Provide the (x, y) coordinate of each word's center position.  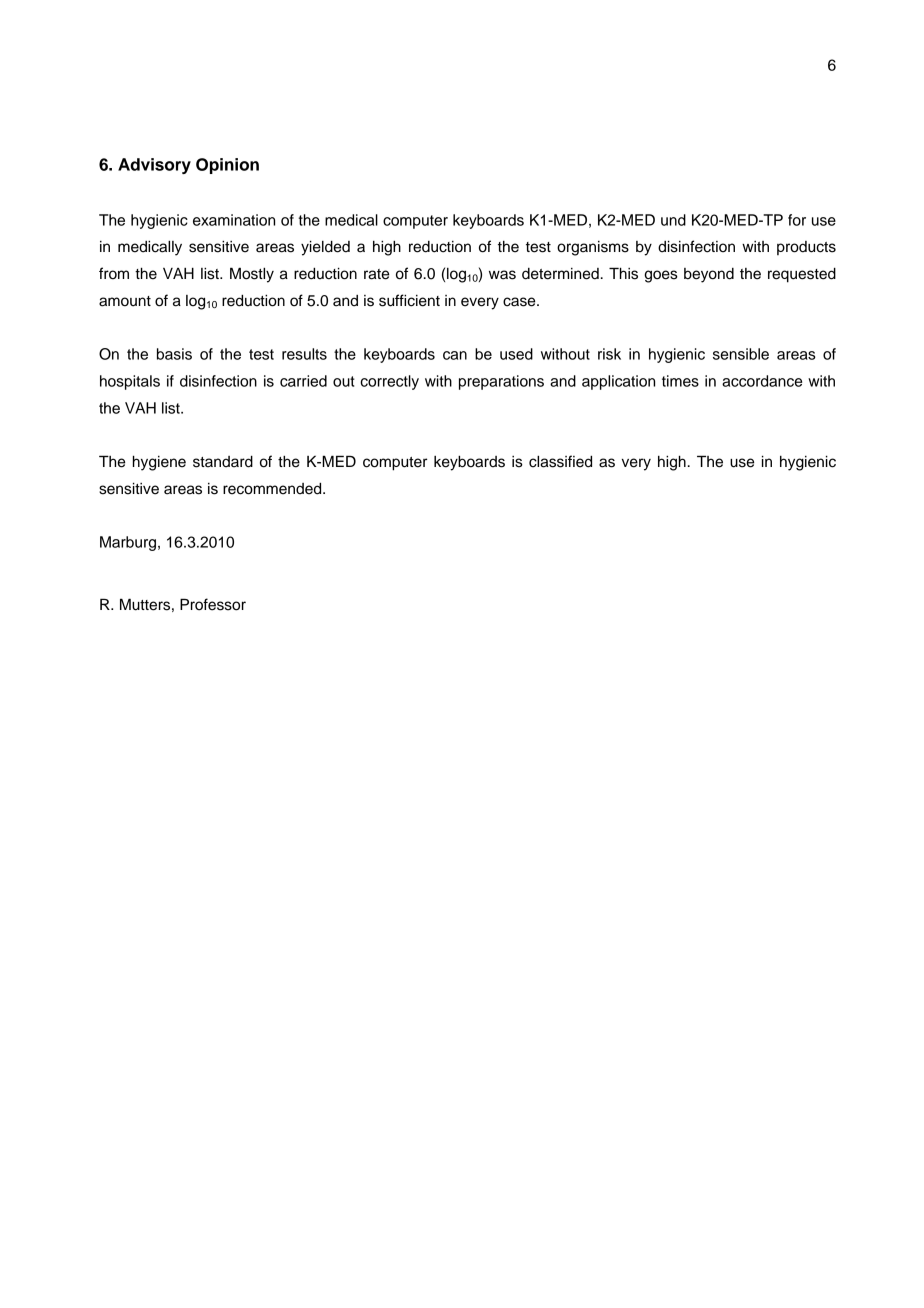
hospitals (130, 382)
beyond (709, 275)
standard (223, 462)
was (502, 275)
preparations (501, 382)
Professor (213, 604)
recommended (273, 489)
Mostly (252, 275)
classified (560, 461)
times (680, 381)
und (673, 220)
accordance (762, 381)
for (797, 220)
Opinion (227, 166)
